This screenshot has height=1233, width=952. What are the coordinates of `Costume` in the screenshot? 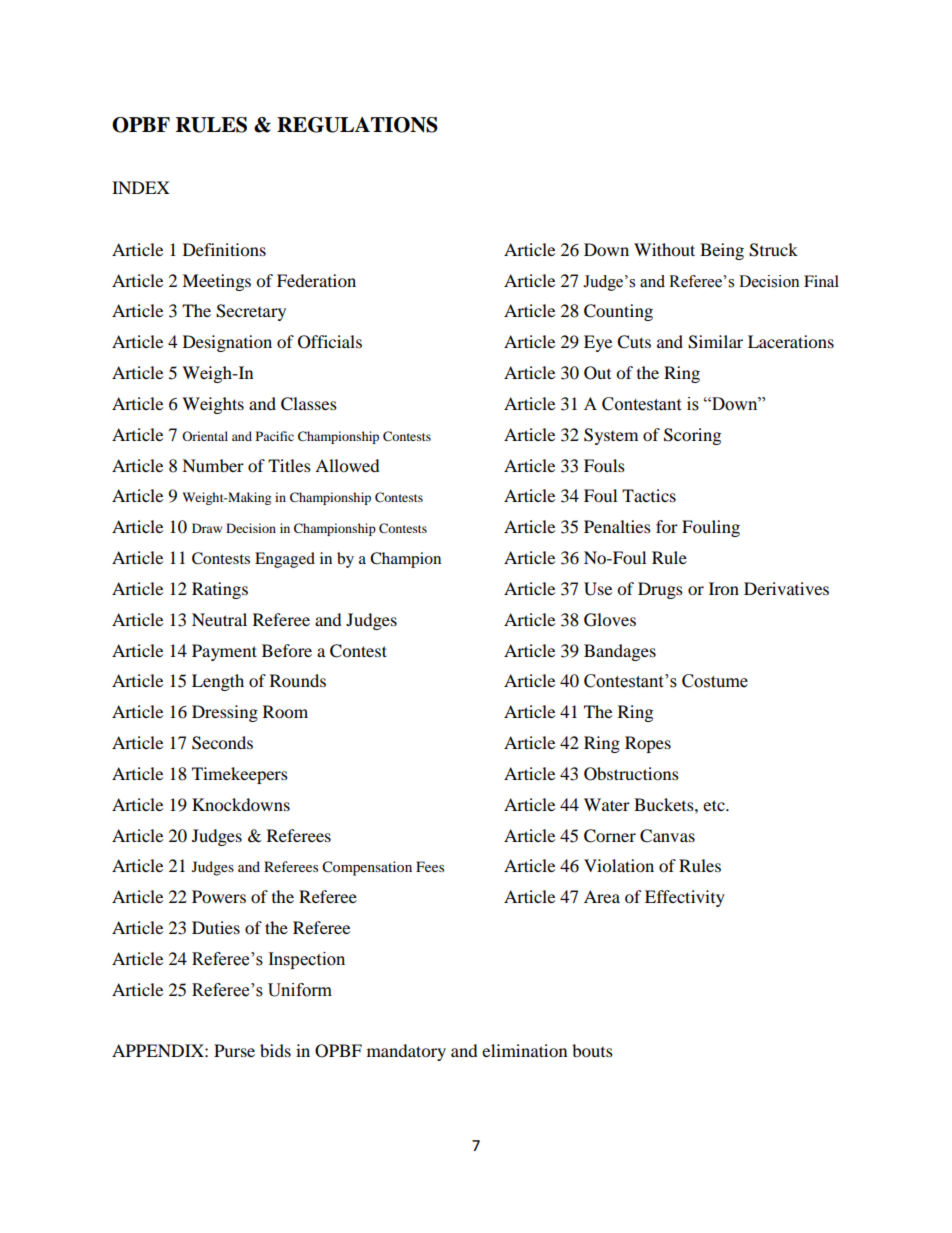 It's located at (715, 681).
